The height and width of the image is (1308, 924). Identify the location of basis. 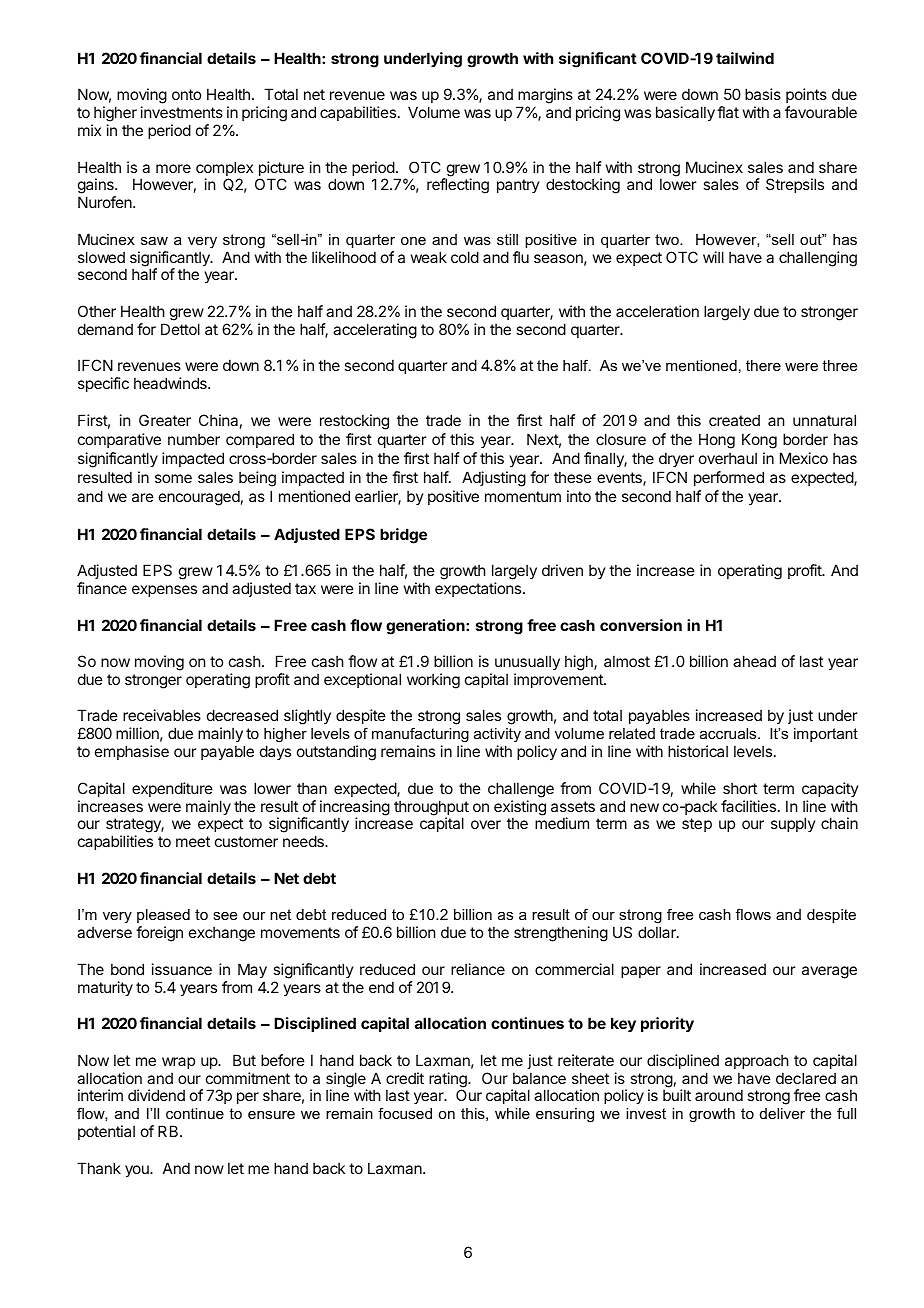
(763, 94).
